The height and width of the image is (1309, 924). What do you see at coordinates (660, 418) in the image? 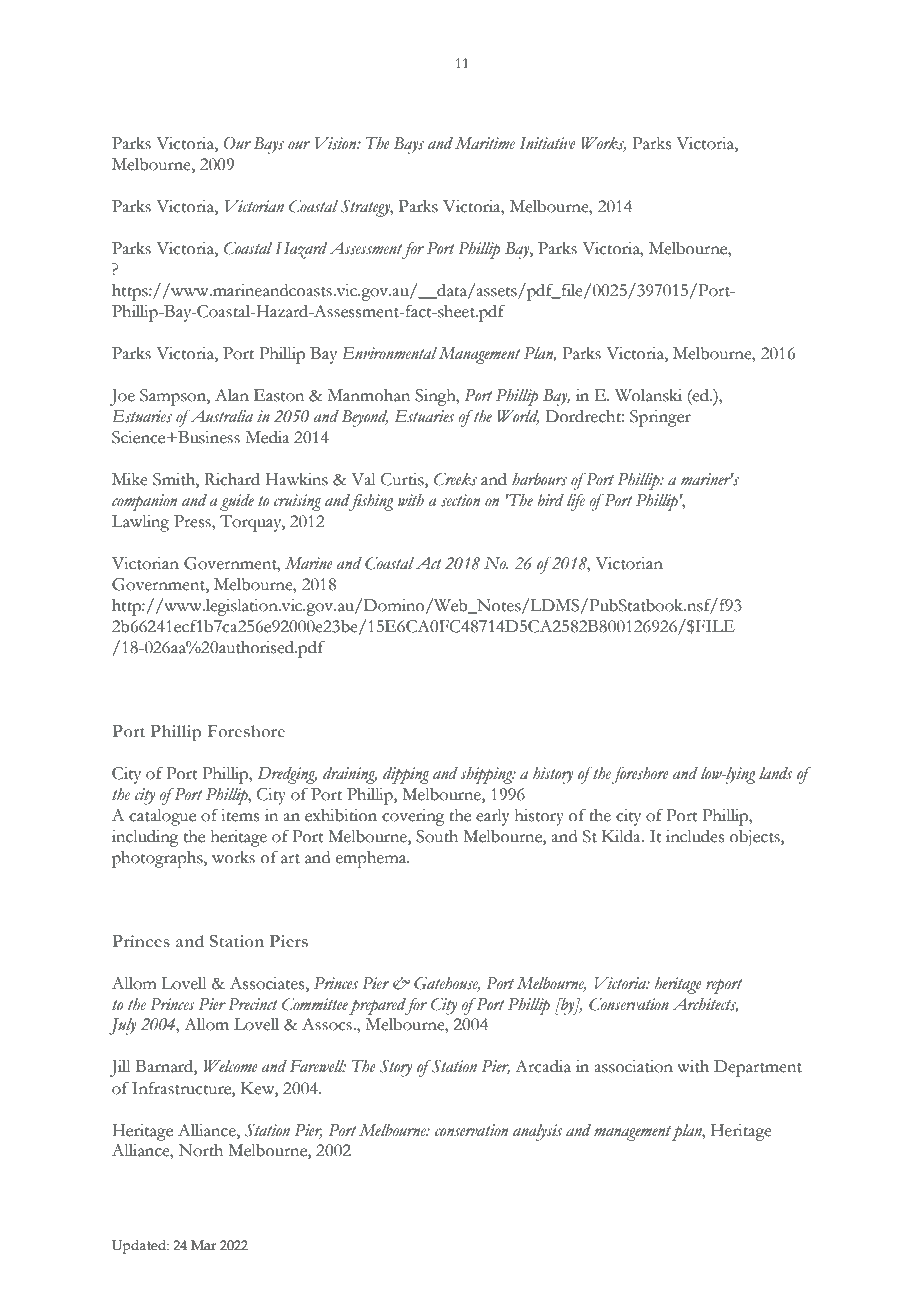
I see `Springer` at bounding box center [660, 418].
